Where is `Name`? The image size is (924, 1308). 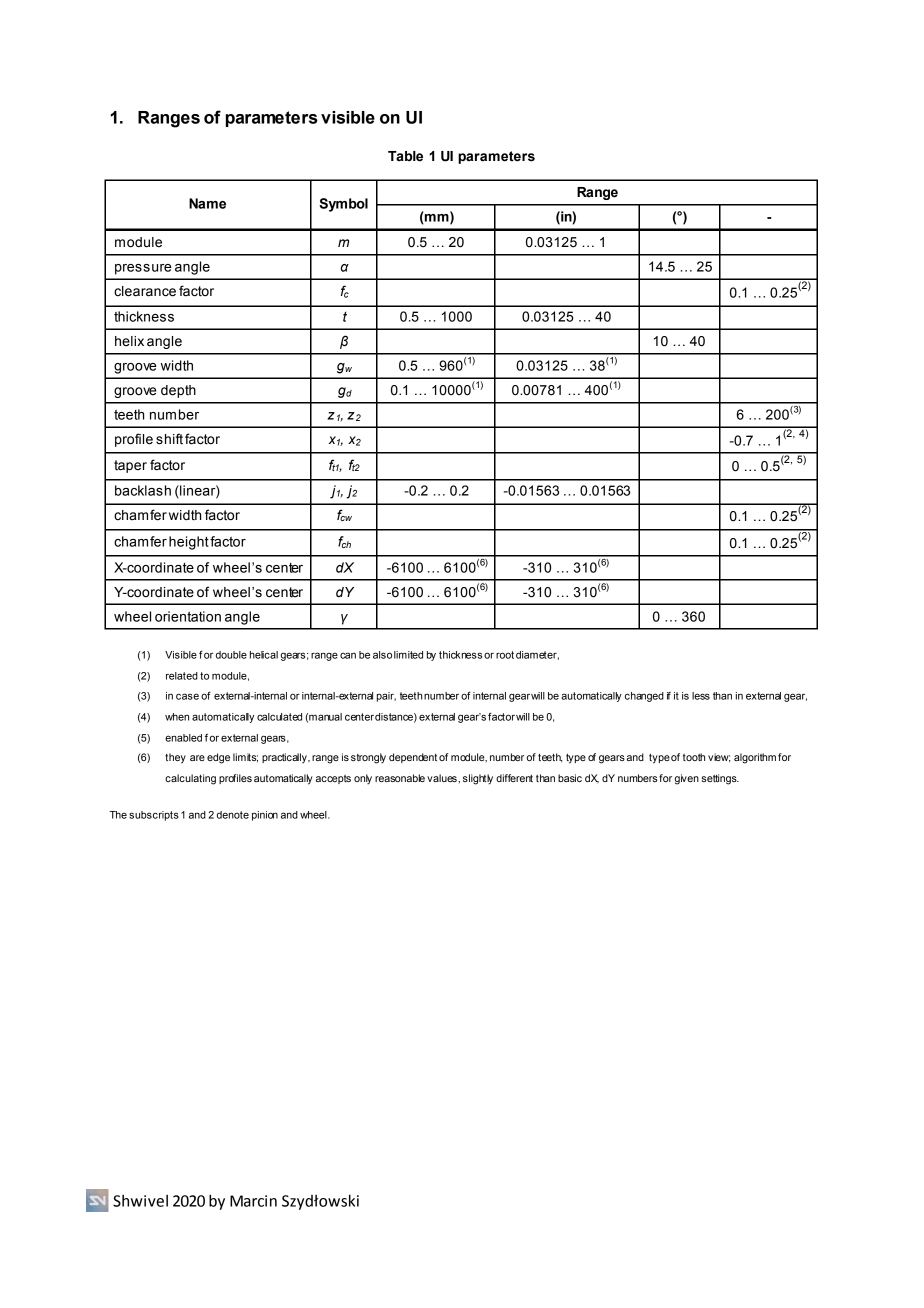
Name is located at coordinates (207, 203).
